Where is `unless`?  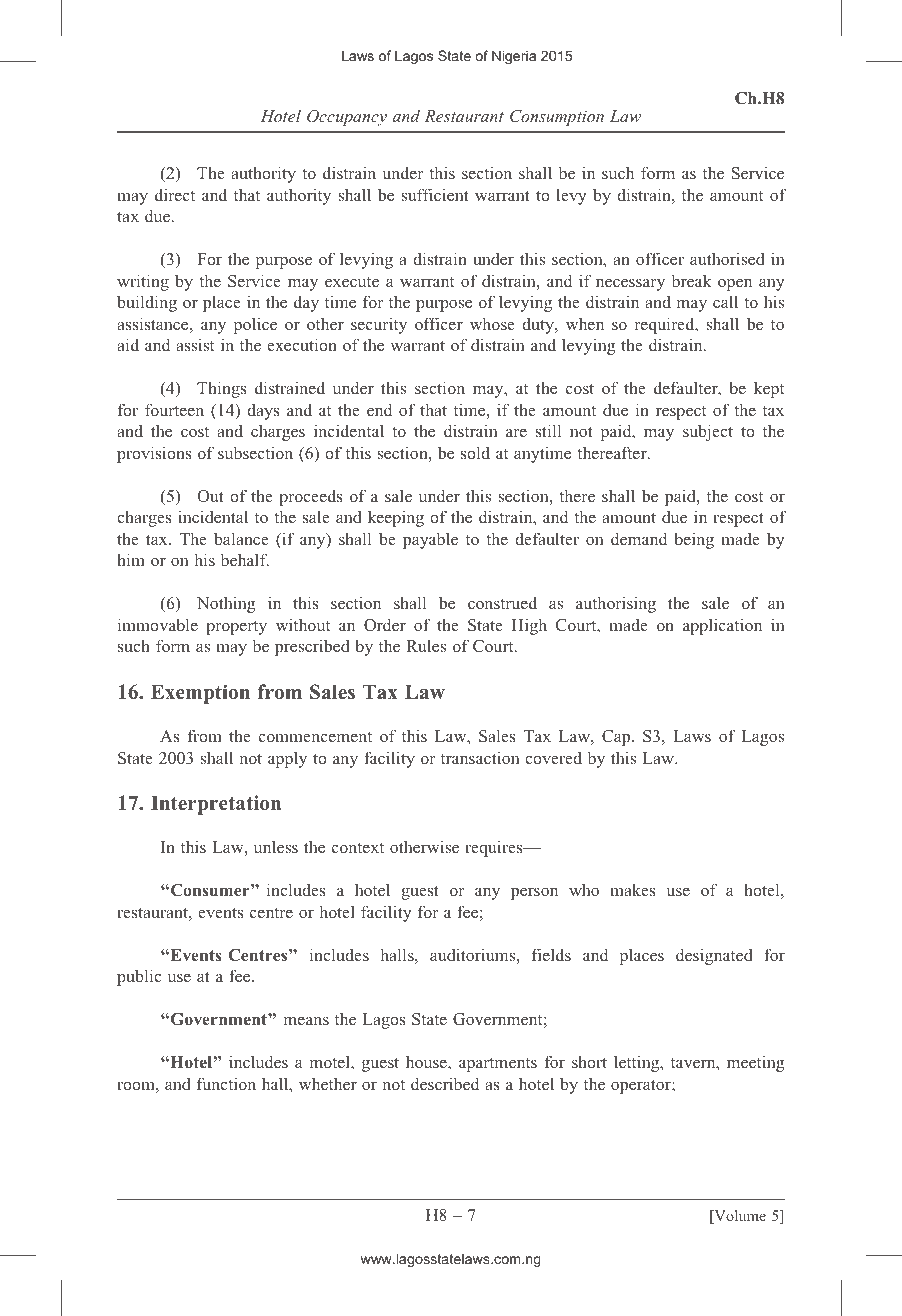
unless is located at coordinates (276, 846).
